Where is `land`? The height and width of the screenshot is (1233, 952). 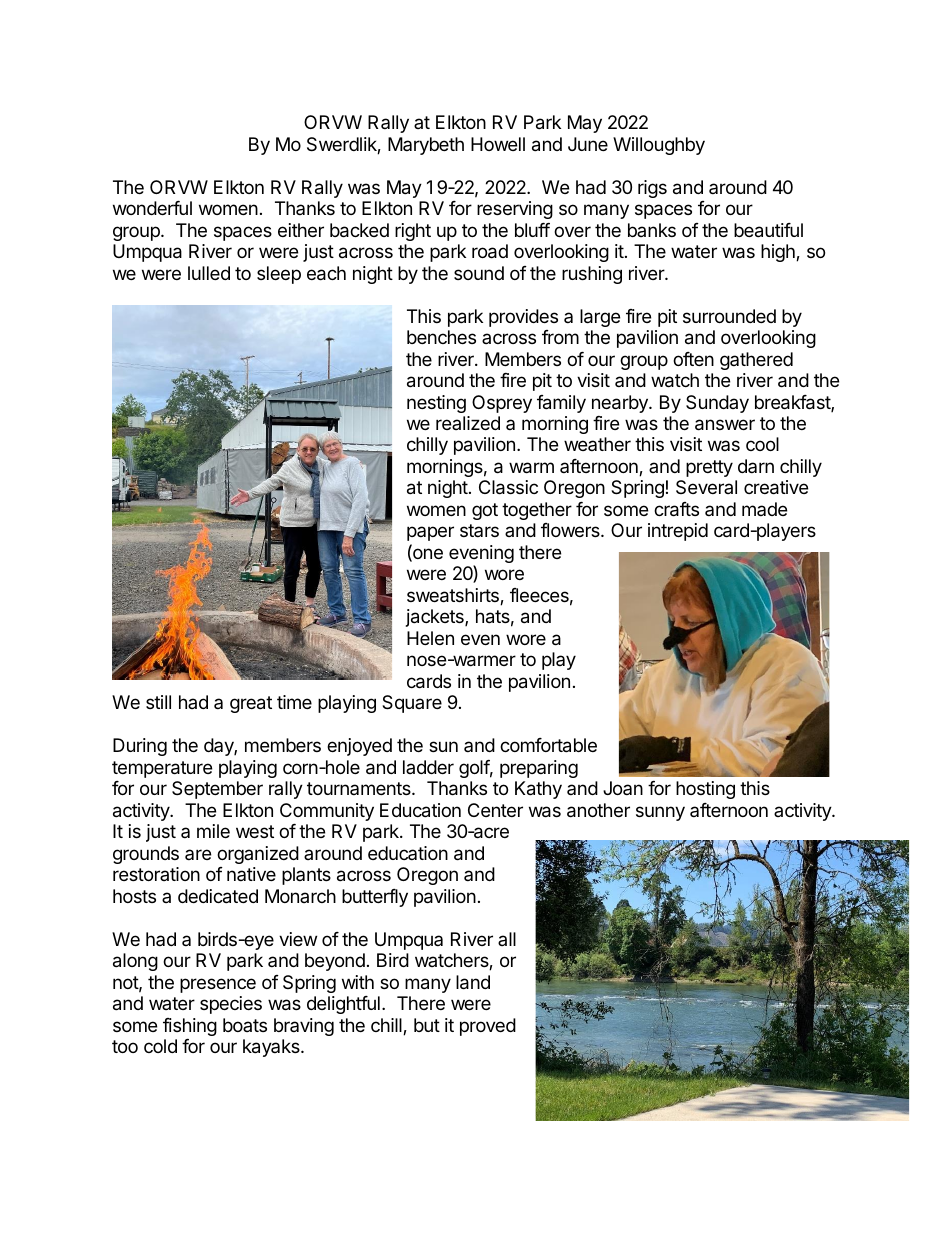 land is located at coordinates (473, 982).
